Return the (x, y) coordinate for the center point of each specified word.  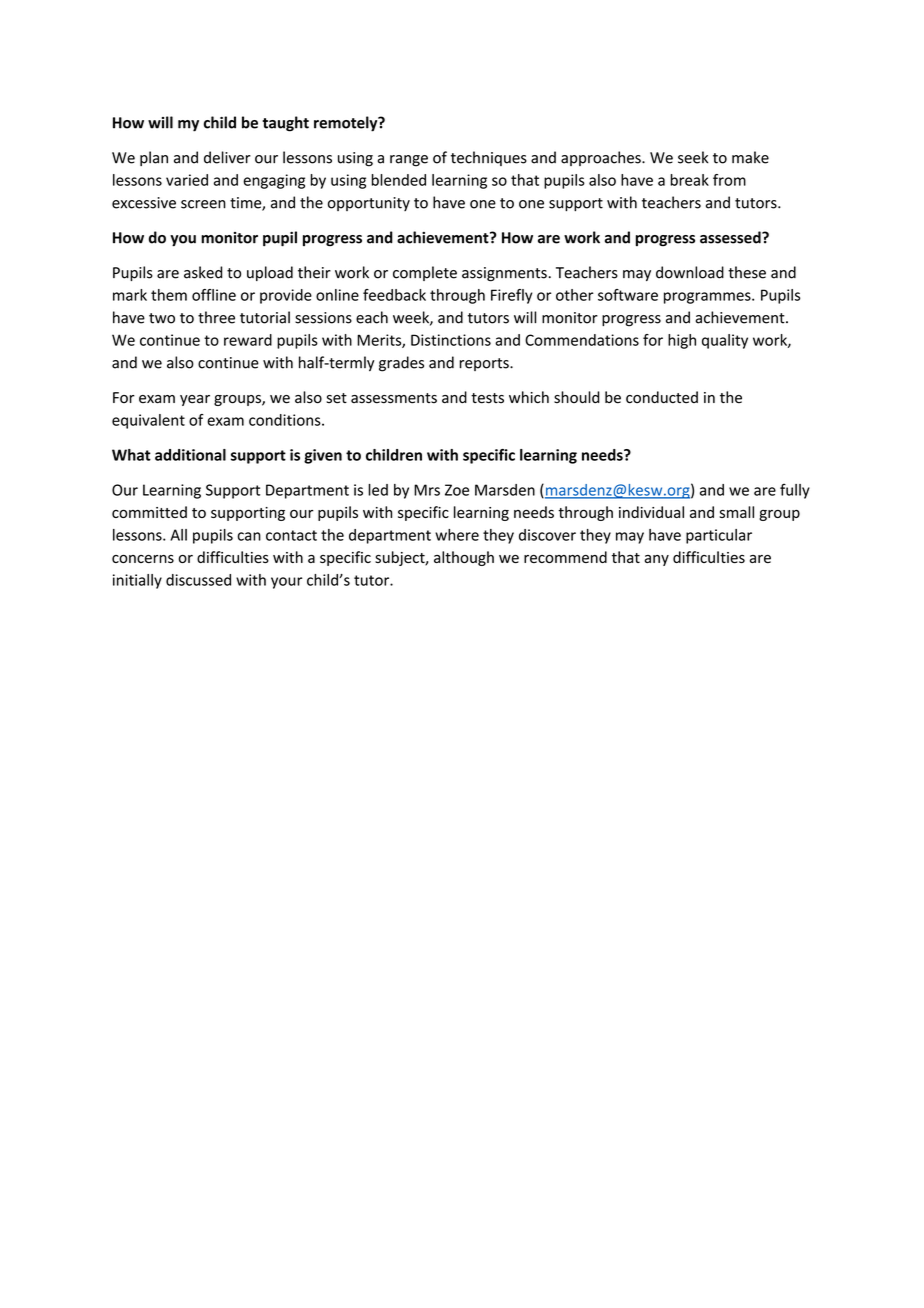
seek (693, 157)
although (464, 558)
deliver (227, 157)
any (656, 560)
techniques (489, 158)
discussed (198, 580)
